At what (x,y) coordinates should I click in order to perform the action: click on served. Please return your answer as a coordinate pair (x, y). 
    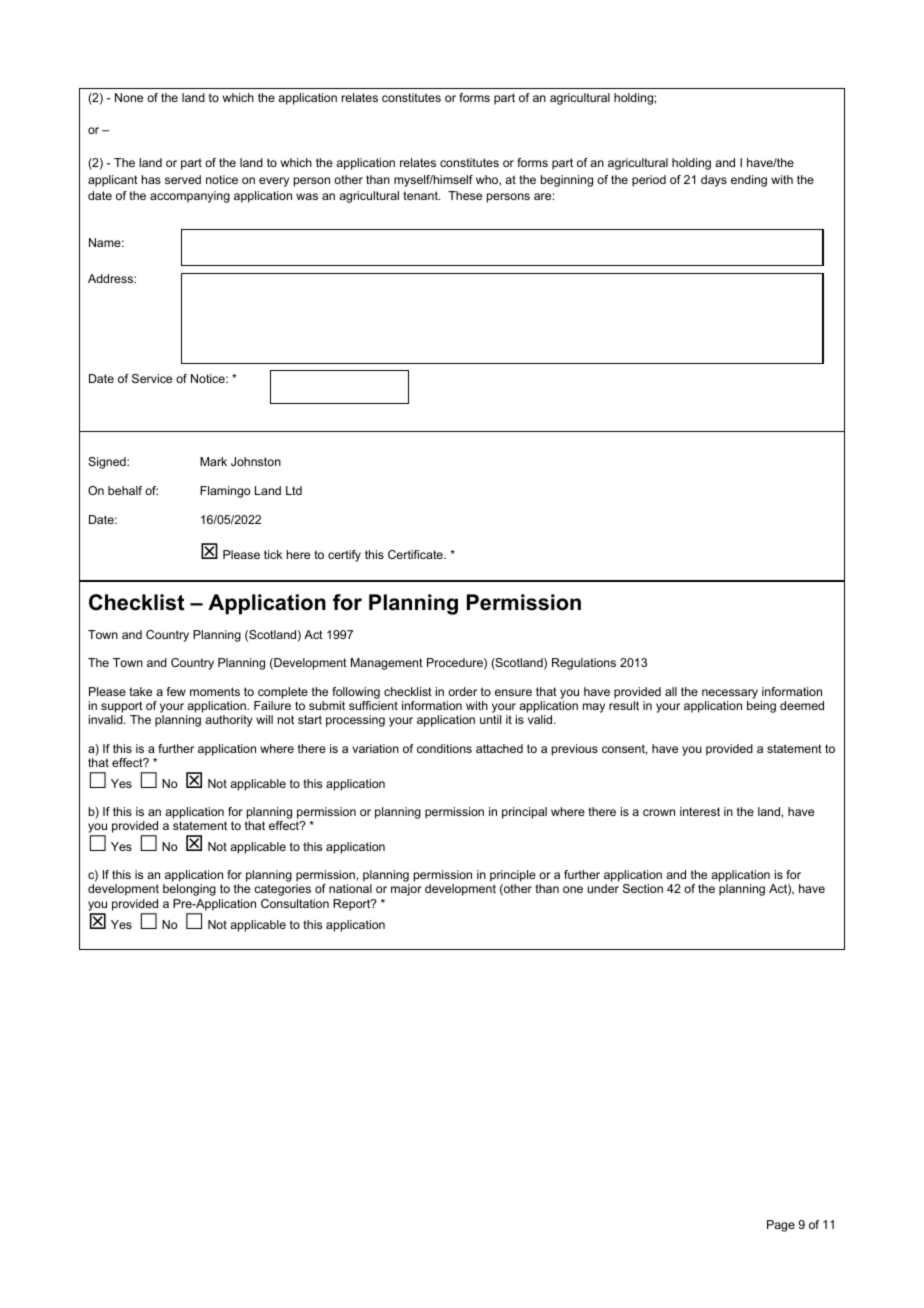
    Looking at the image, I should click on (183, 179).
